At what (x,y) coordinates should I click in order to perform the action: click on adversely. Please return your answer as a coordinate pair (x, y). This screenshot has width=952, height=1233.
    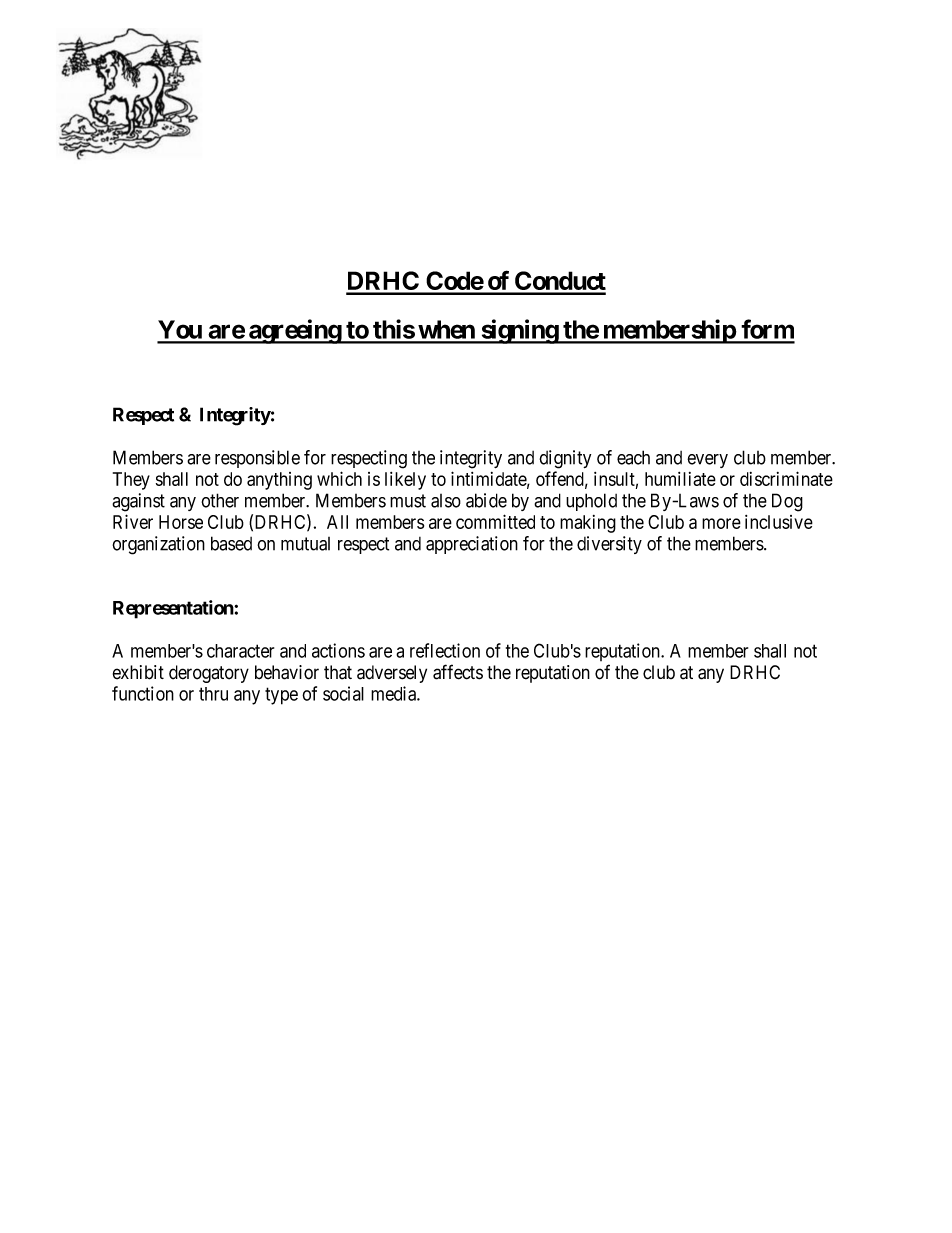
    Looking at the image, I should click on (392, 674).
